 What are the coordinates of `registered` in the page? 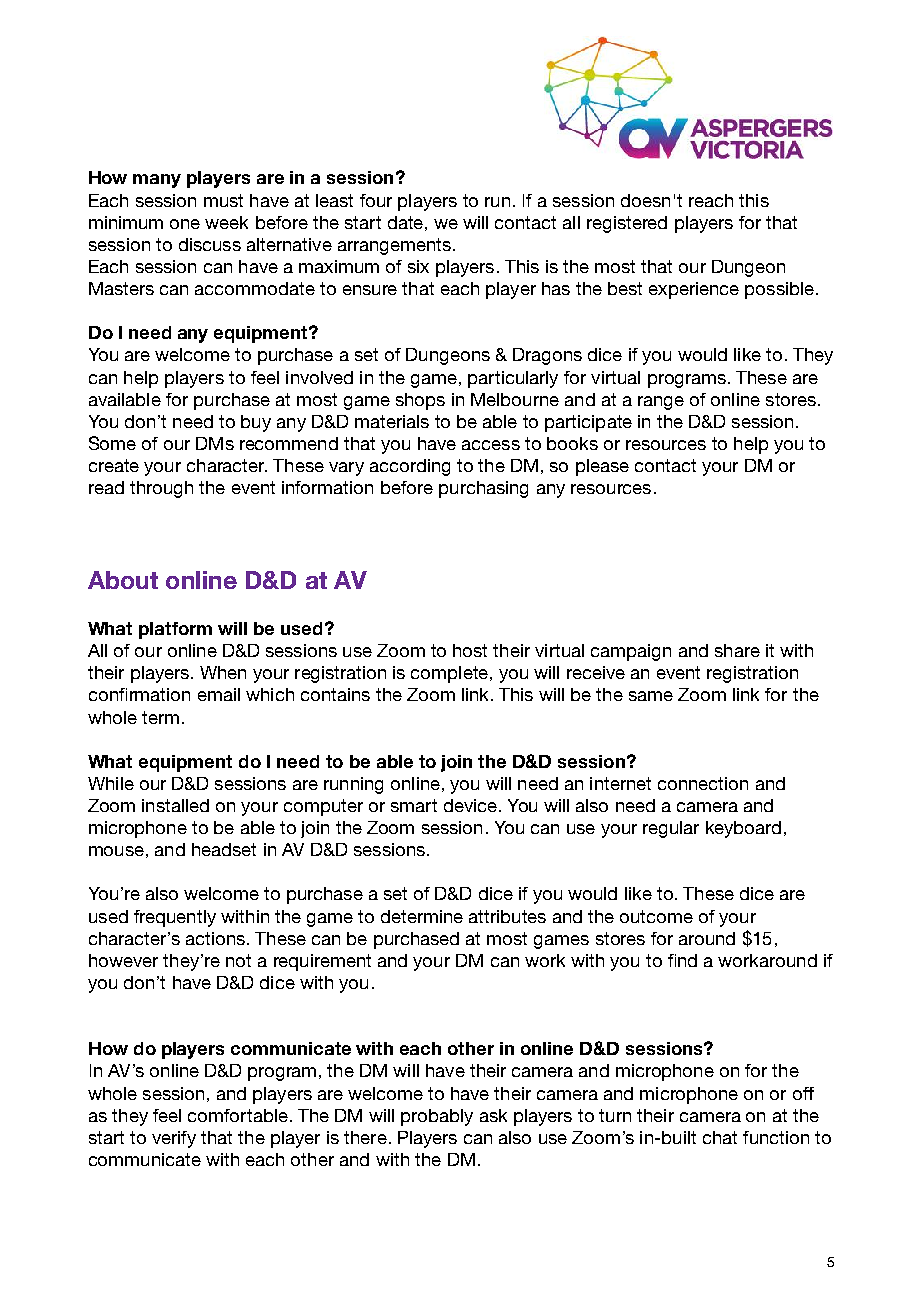 It's located at (627, 224).
